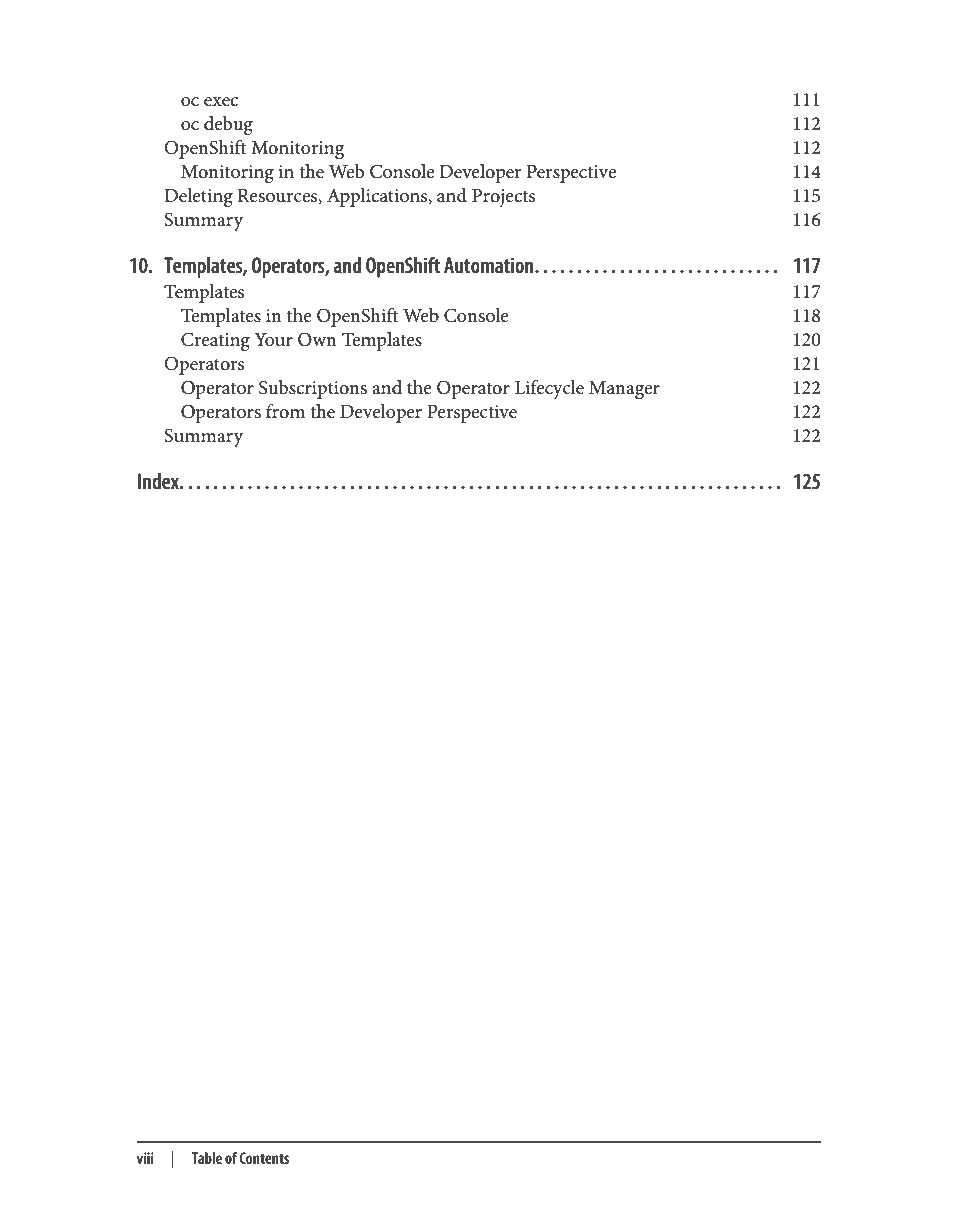 The image size is (958, 1232). Describe the element at coordinates (490, 265) in the document. I see `Automation` at that location.
